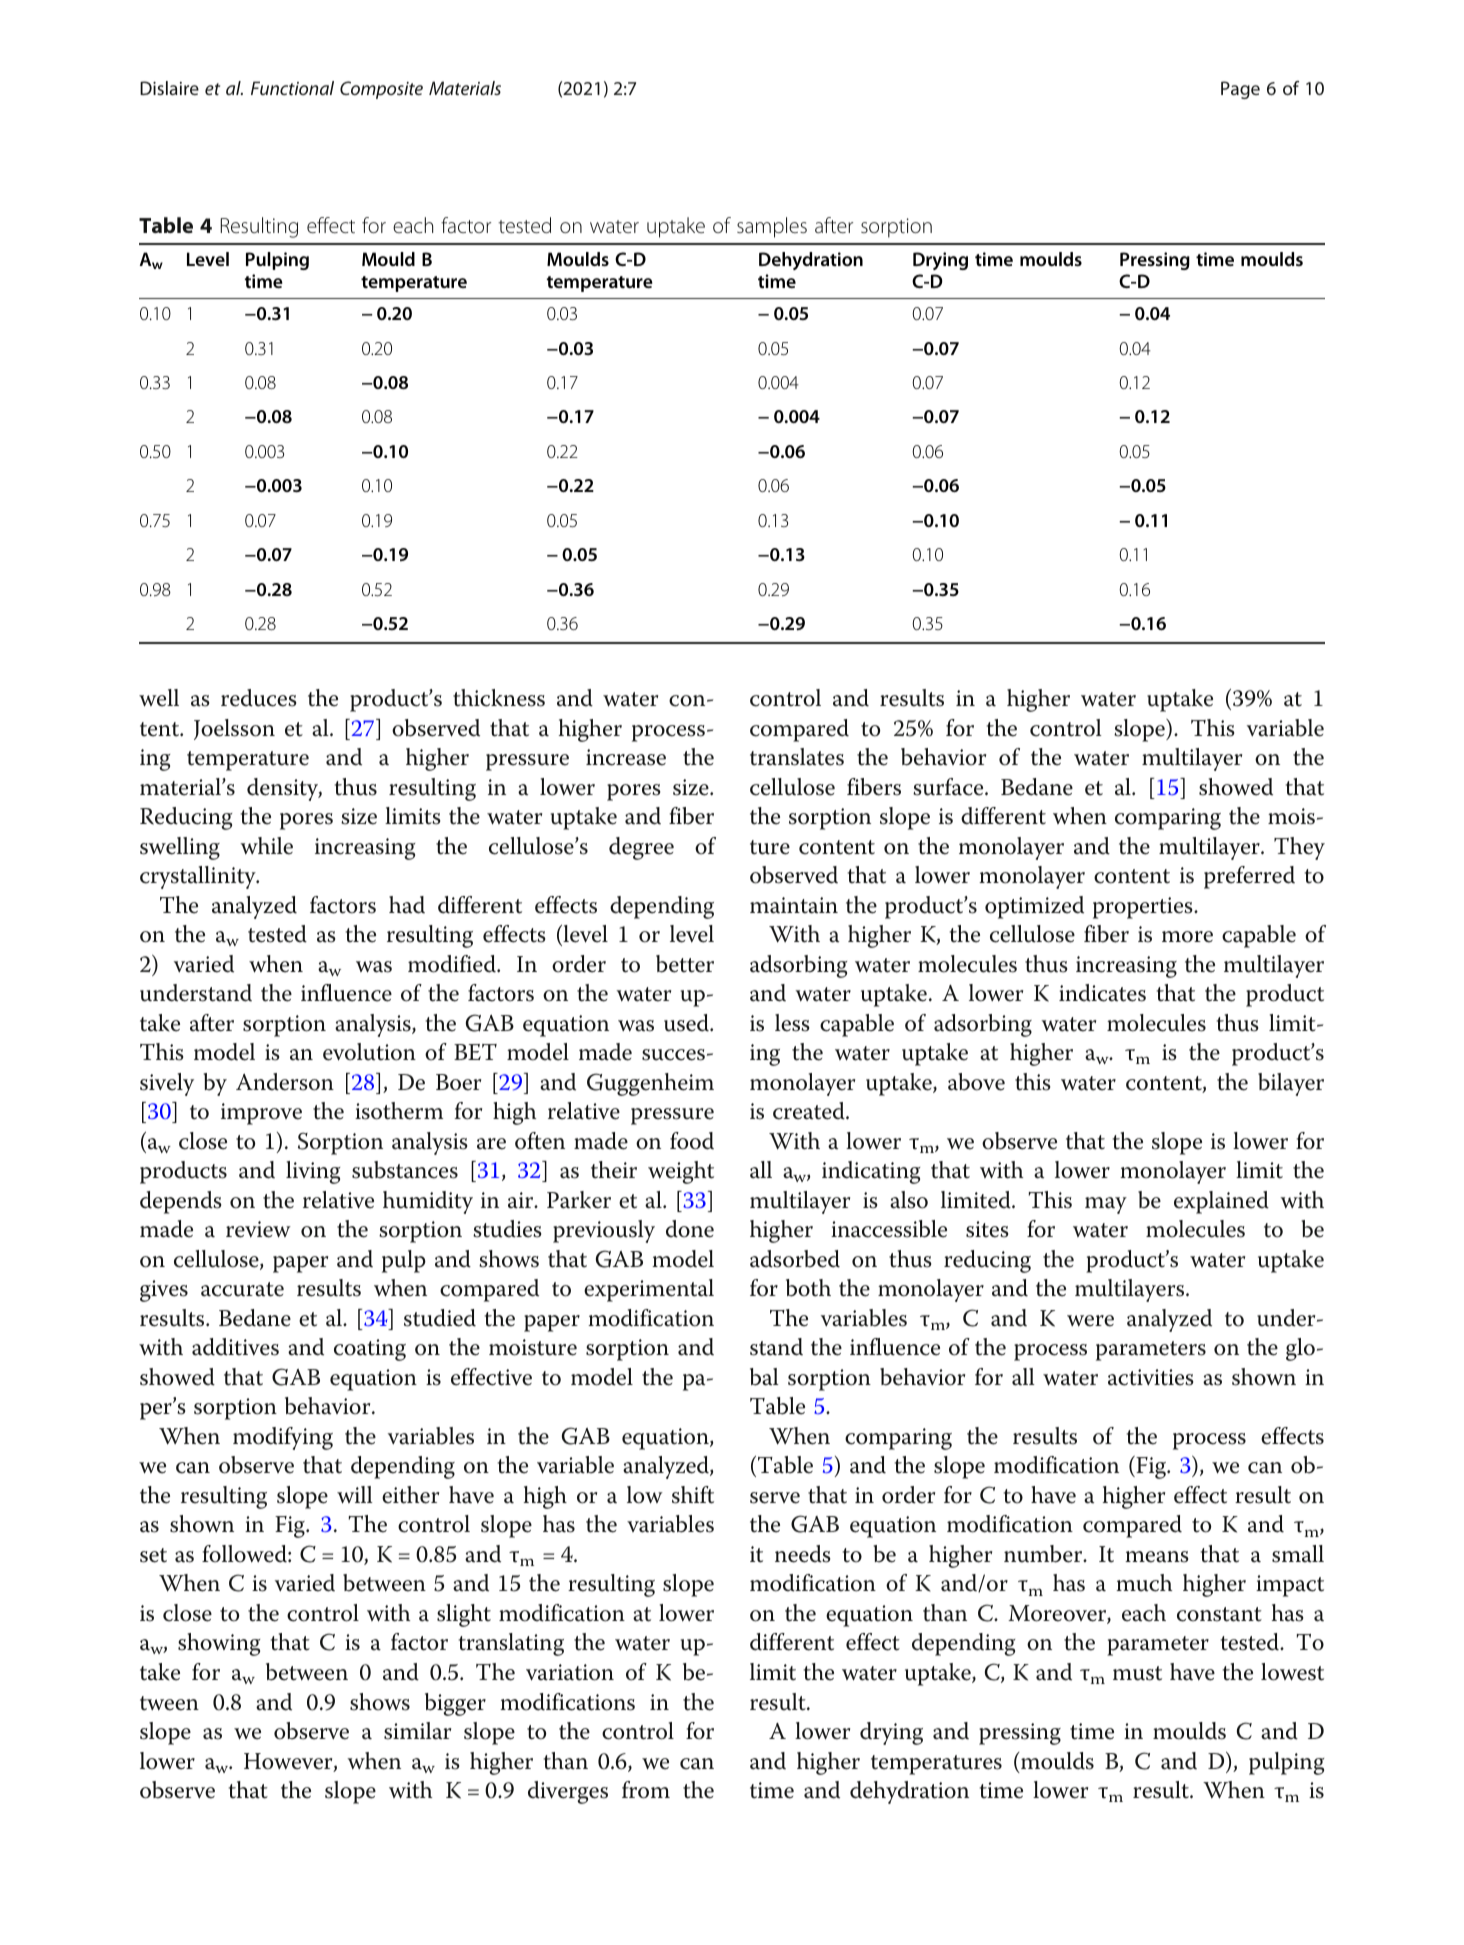 Image resolution: width=1464 pixels, height=1945 pixels. What do you see at coordinates (797, 757) in the document?
I see `translates` at bounding box center [797, 757].
